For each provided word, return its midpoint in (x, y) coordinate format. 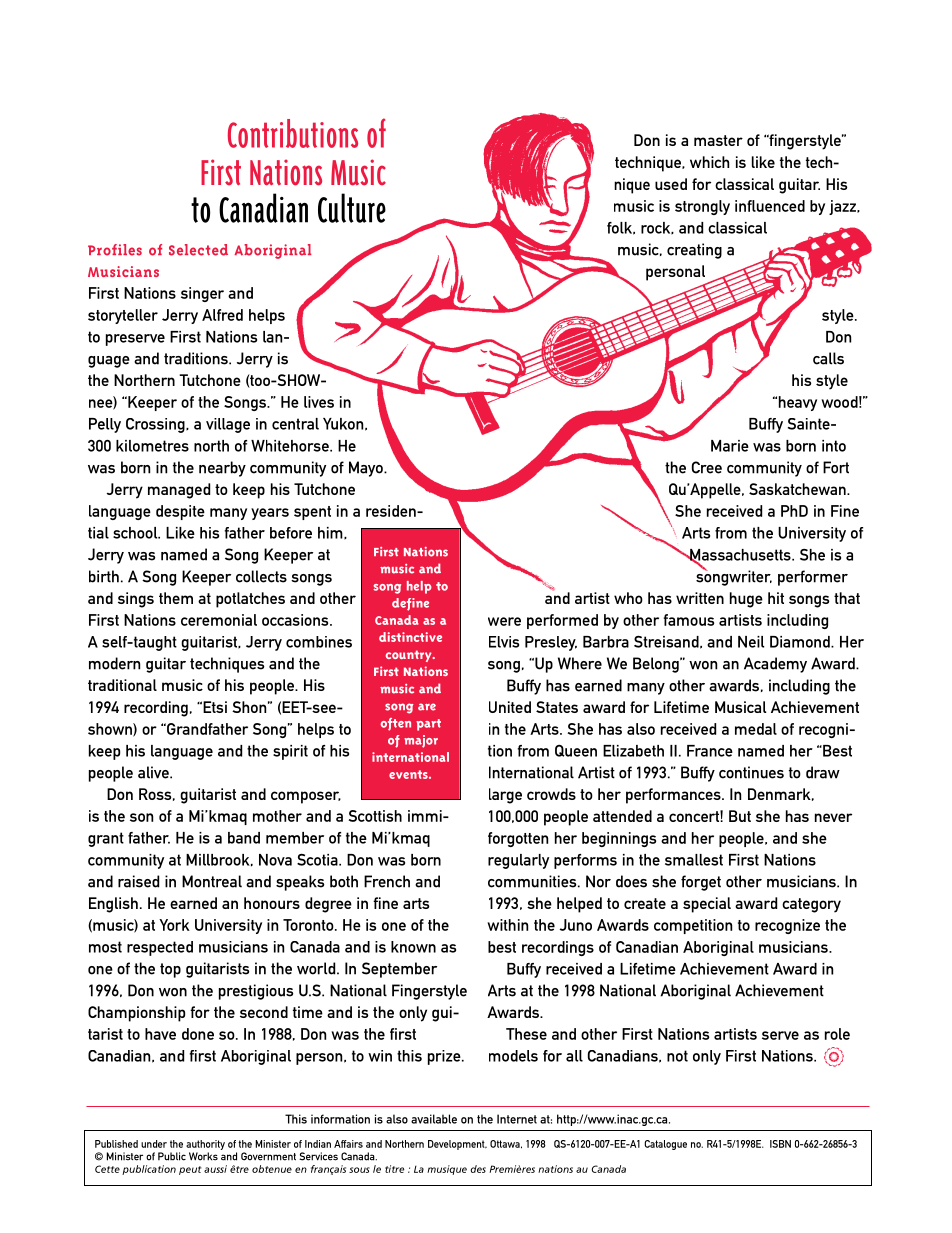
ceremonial (219, 620)
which (709, 162)
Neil (751, 642)
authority (205, 1146)
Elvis (504, 642)
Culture (352, 208)
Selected (198, 250)
